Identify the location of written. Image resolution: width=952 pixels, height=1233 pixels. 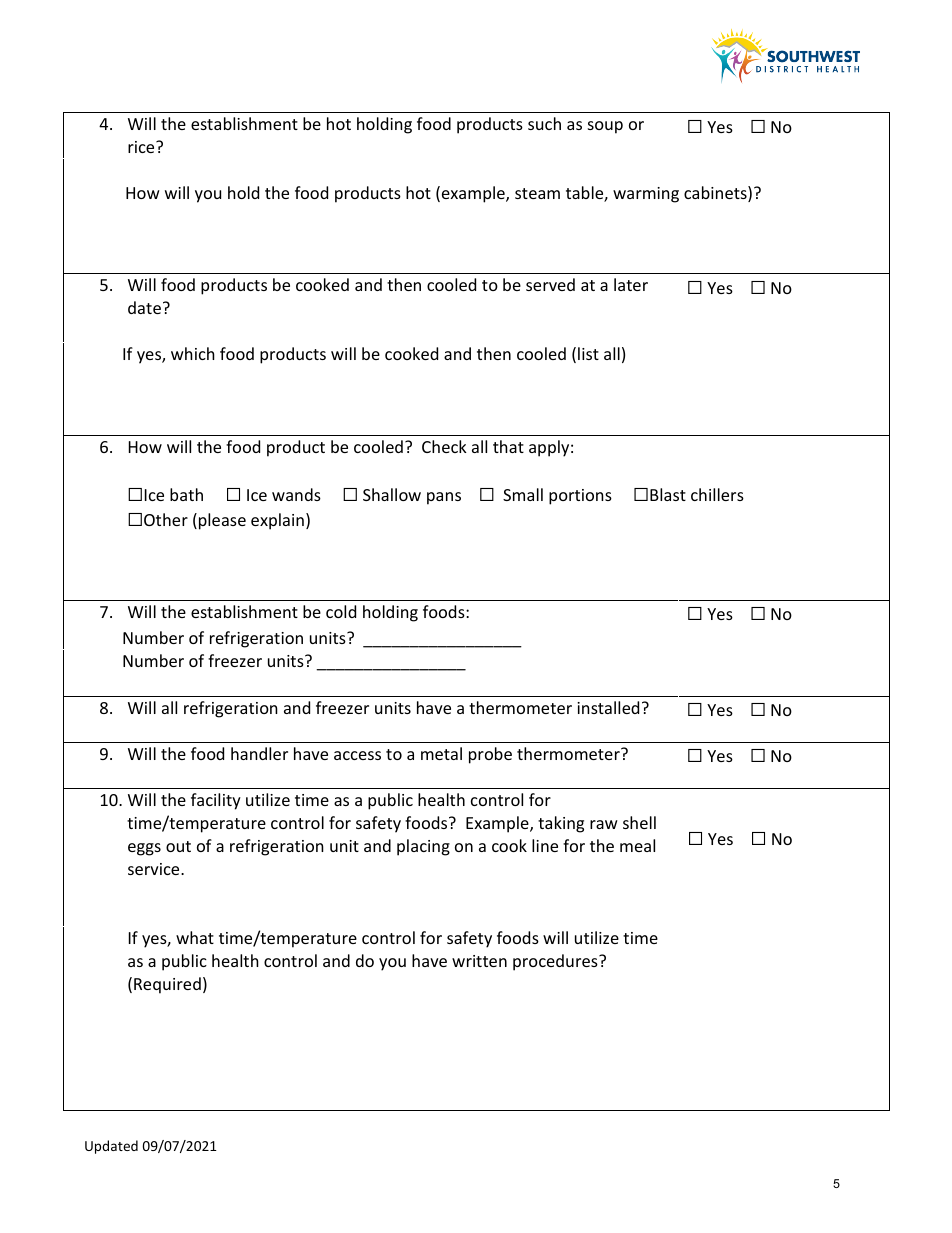
(479, 961).
